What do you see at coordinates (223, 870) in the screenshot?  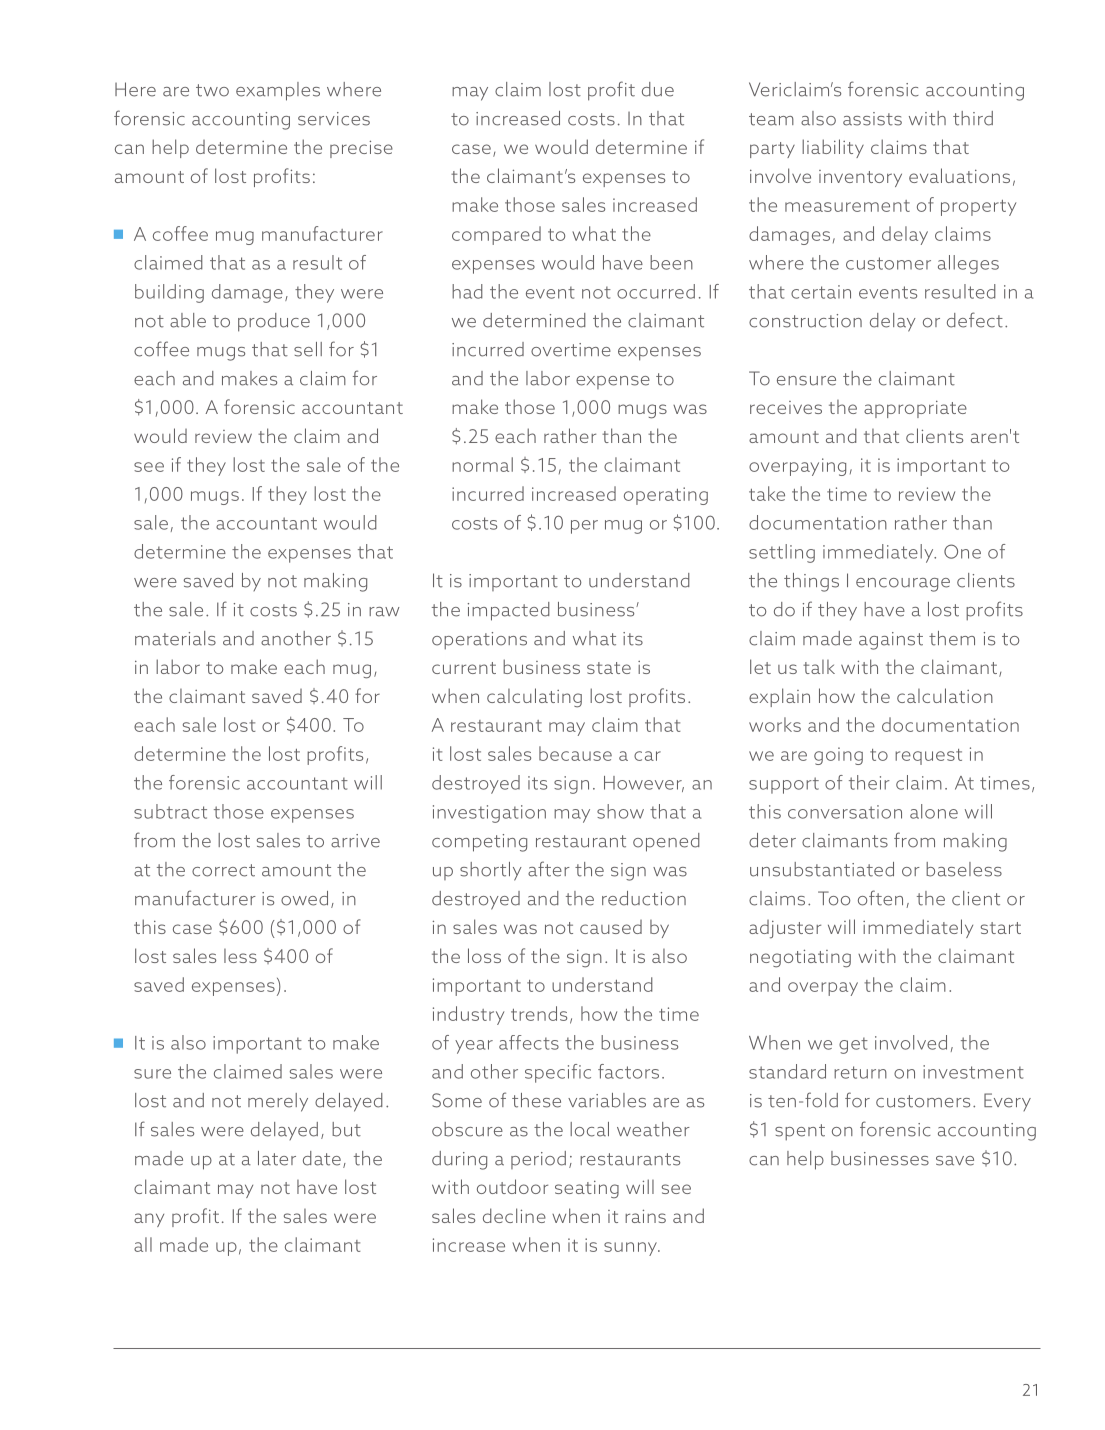 I see `correct` at bounding box center [223, 870].
